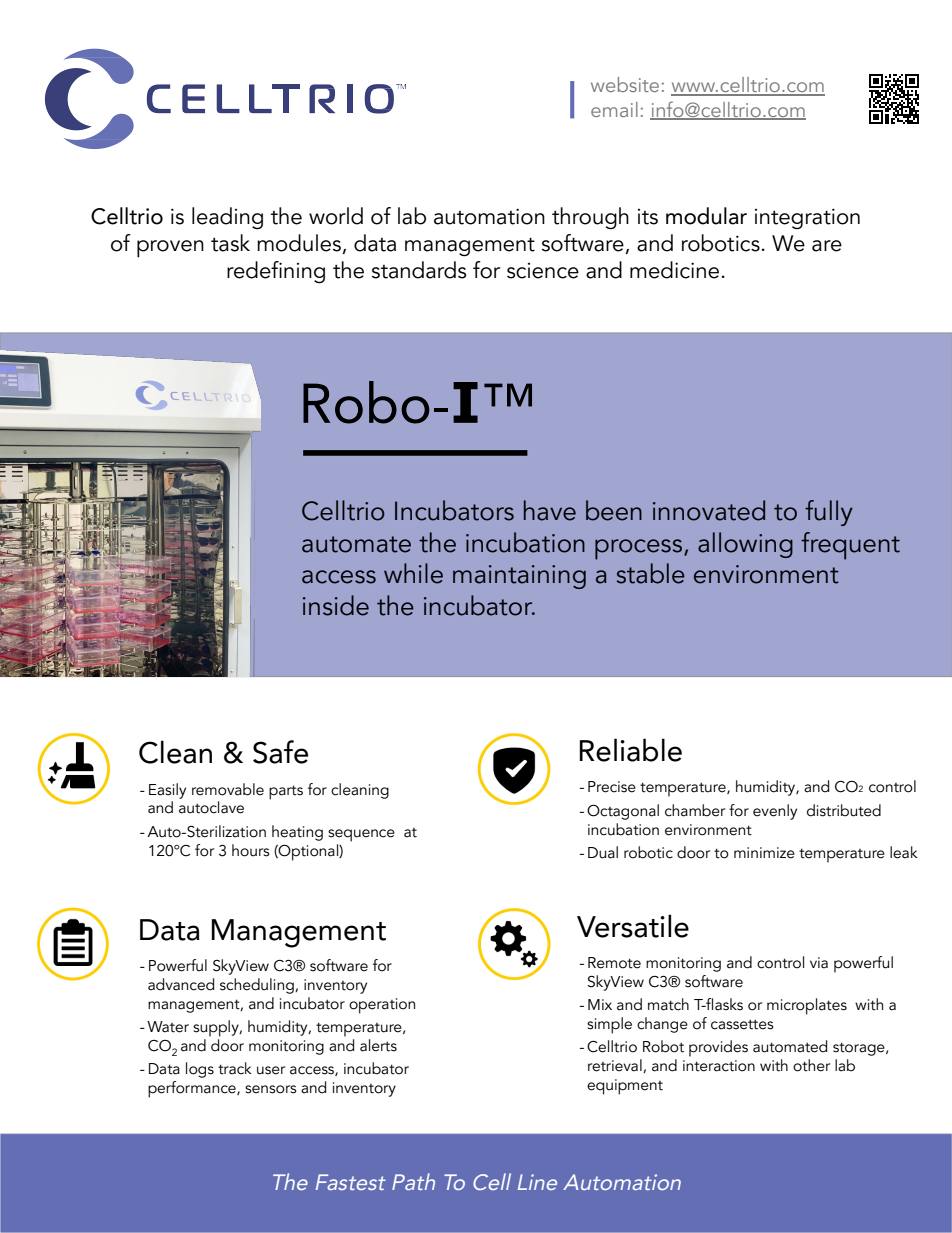 The image size is (952, 1233). What do you see at coordinates (811, 1065) in the screenshot?
I see `other` at bounding box center [811, 1065].
